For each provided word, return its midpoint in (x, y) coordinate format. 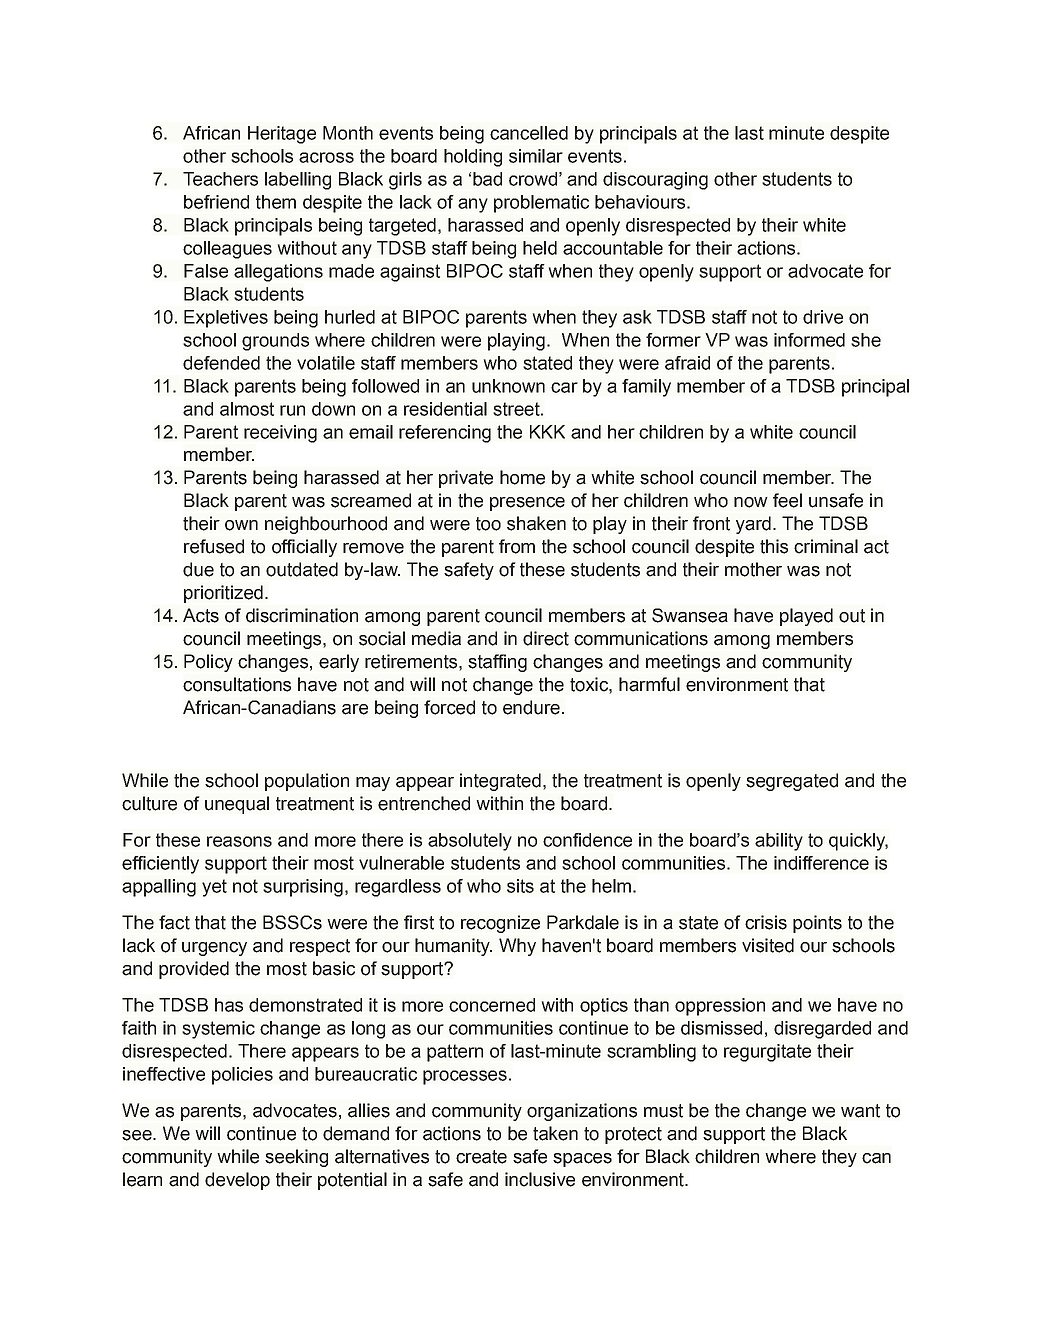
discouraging (655, 181)
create (481, 1157)
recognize (500, 924)
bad (487, 179)
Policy (208, 663)
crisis (766, 922)
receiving (280, 434)
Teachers (220, 179)
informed (809, 340)
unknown (508, 386)
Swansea (690, 615)
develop (237, 1181)
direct (546, 638)
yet (214, 888)
